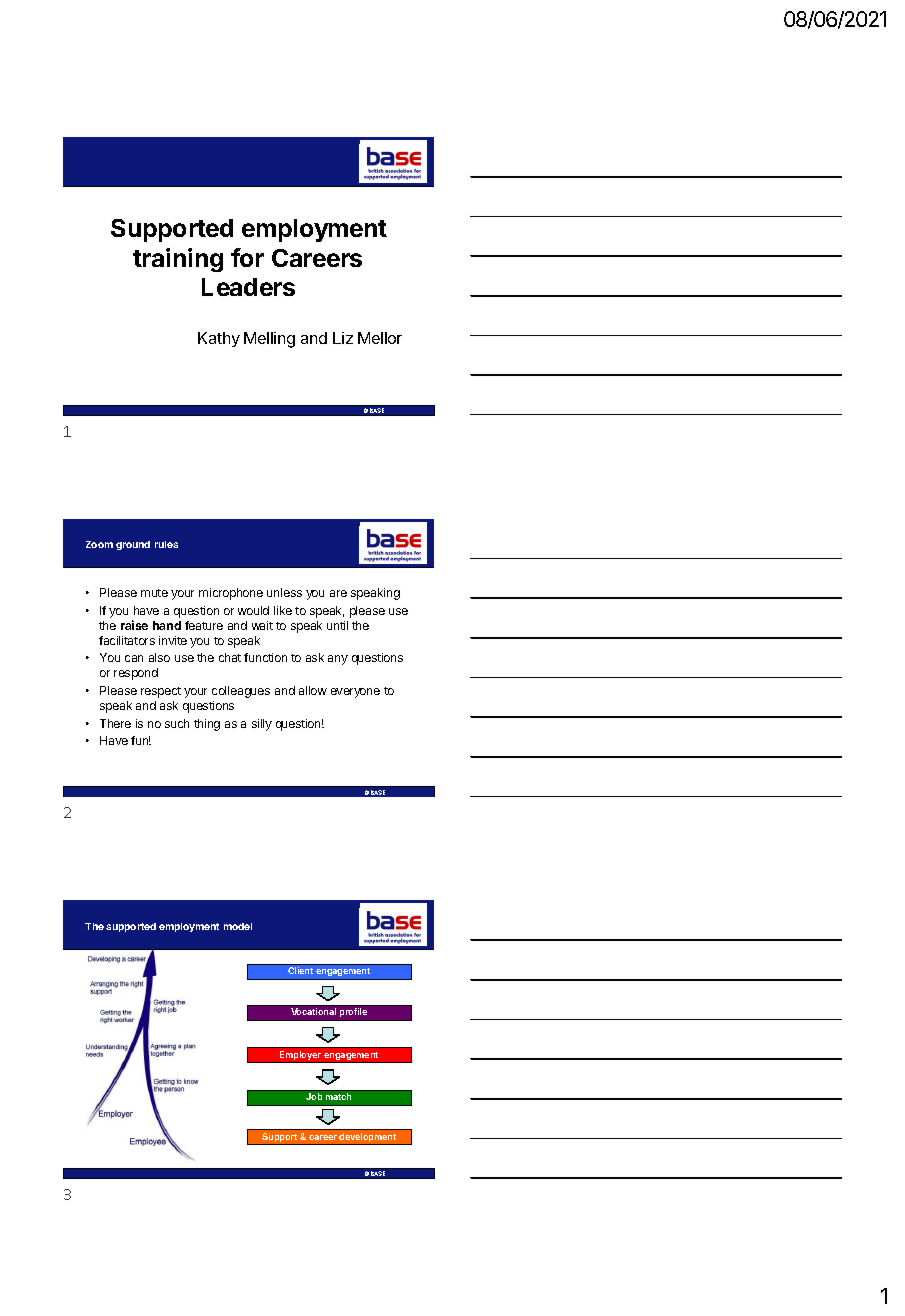  Describe the element at coordinates (178, 260) in the document. I see `training` at that location.
